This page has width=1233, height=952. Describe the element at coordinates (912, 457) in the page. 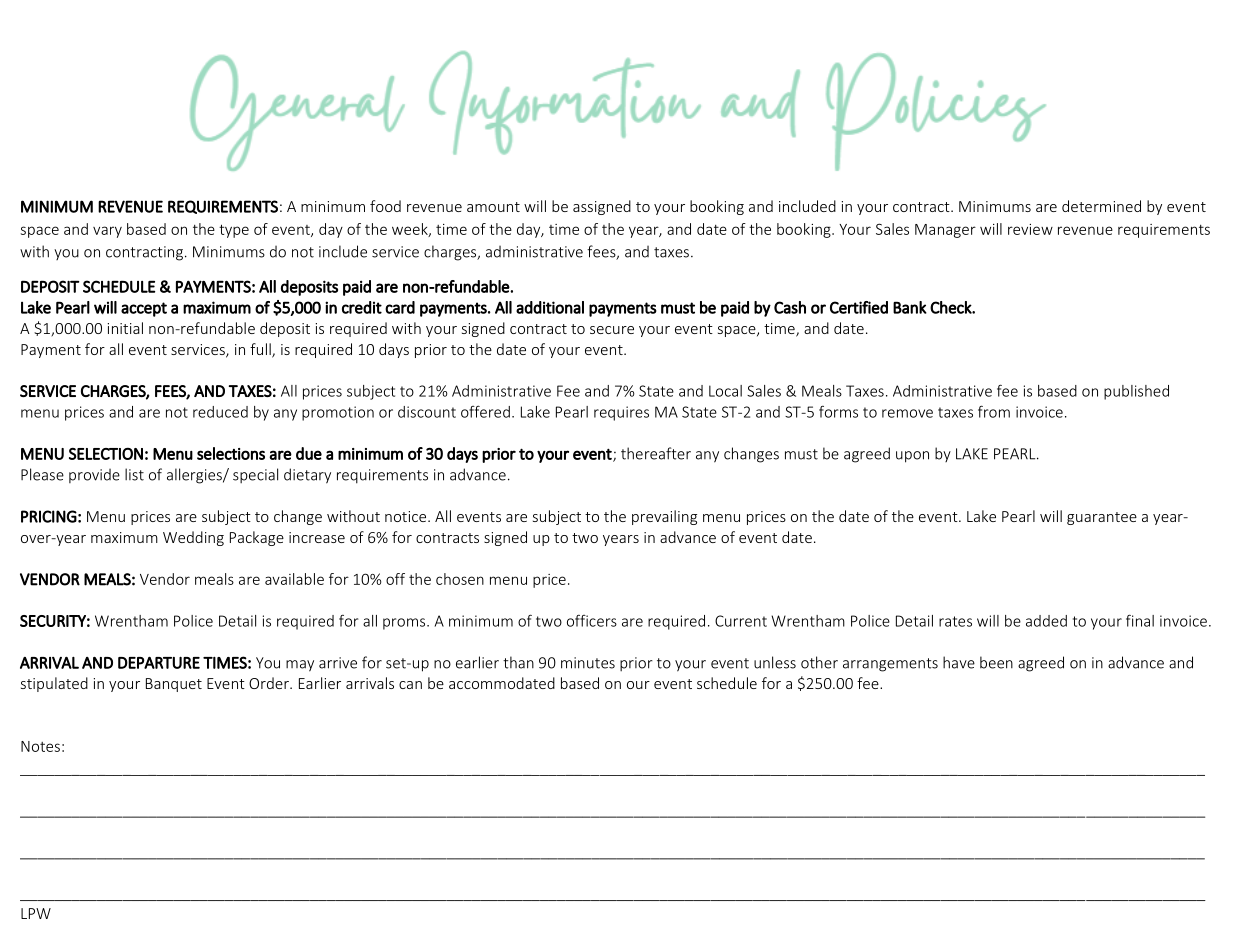

I see `upon` at that location.
